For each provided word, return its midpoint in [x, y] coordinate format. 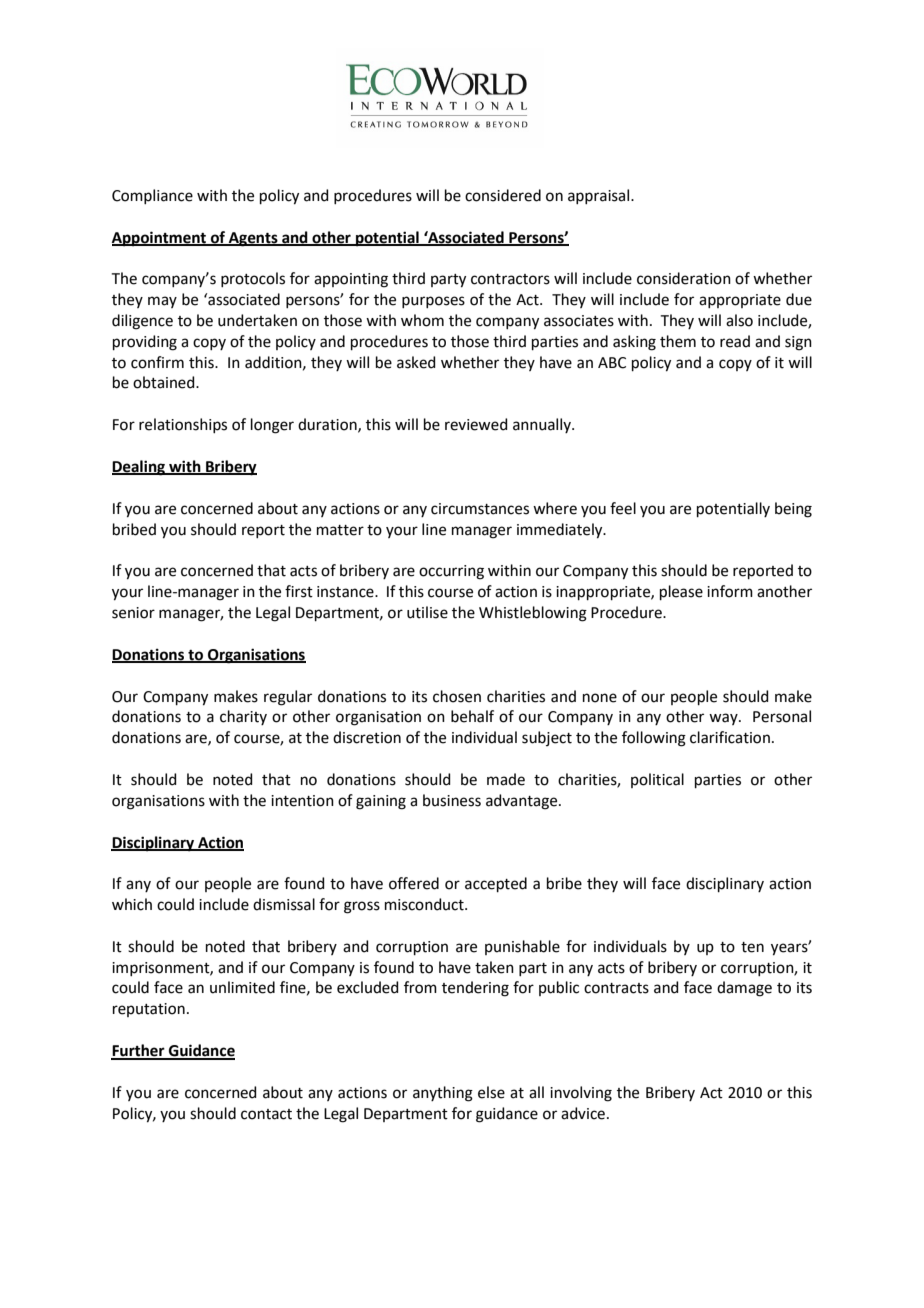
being [793, 510]
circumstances [480, 509]
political [657, 780]
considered [503, 195]
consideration [684, 278]
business [452, 800]
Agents [253, 239]
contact [266, 1114]
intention [302, 801]
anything [443, 1094]
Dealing [139, 468]
